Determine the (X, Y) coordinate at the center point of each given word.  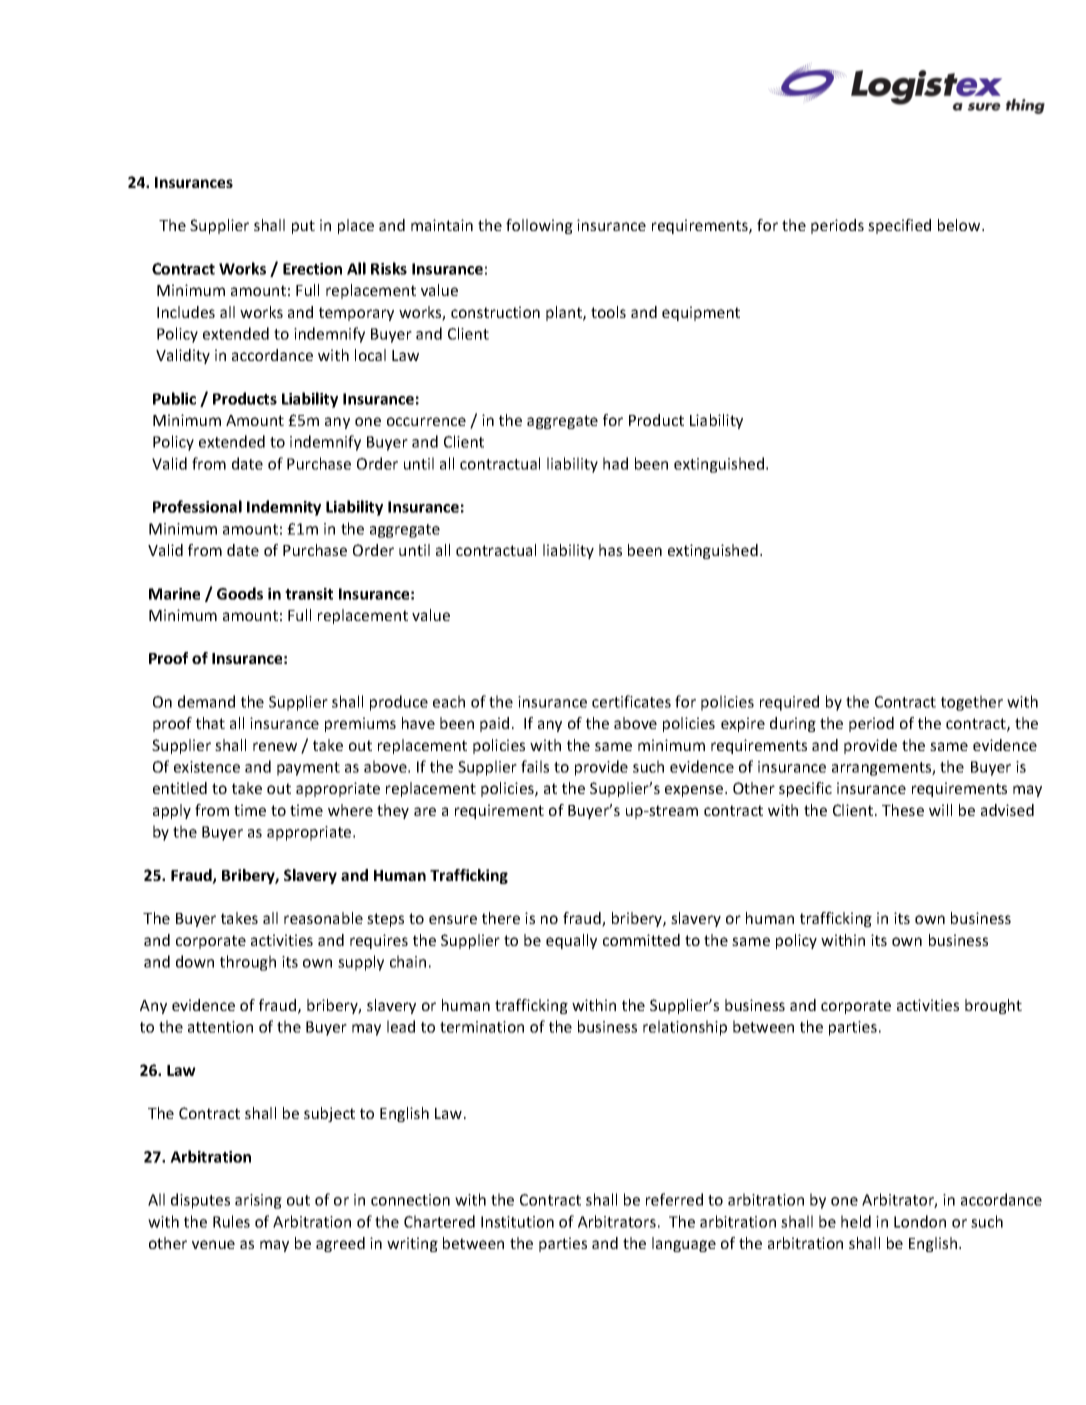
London (920, 1221)
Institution (517, 1222)
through (248, 963)
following (539, 226)
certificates (631, 701)
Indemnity (284, 508)
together (972, 703)
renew (275, 746)
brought (993, 1006)
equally (571, 941)
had (615, 463)
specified (899, 226)
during (793, 724)
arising (258, 1201)
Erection (312, 269)
